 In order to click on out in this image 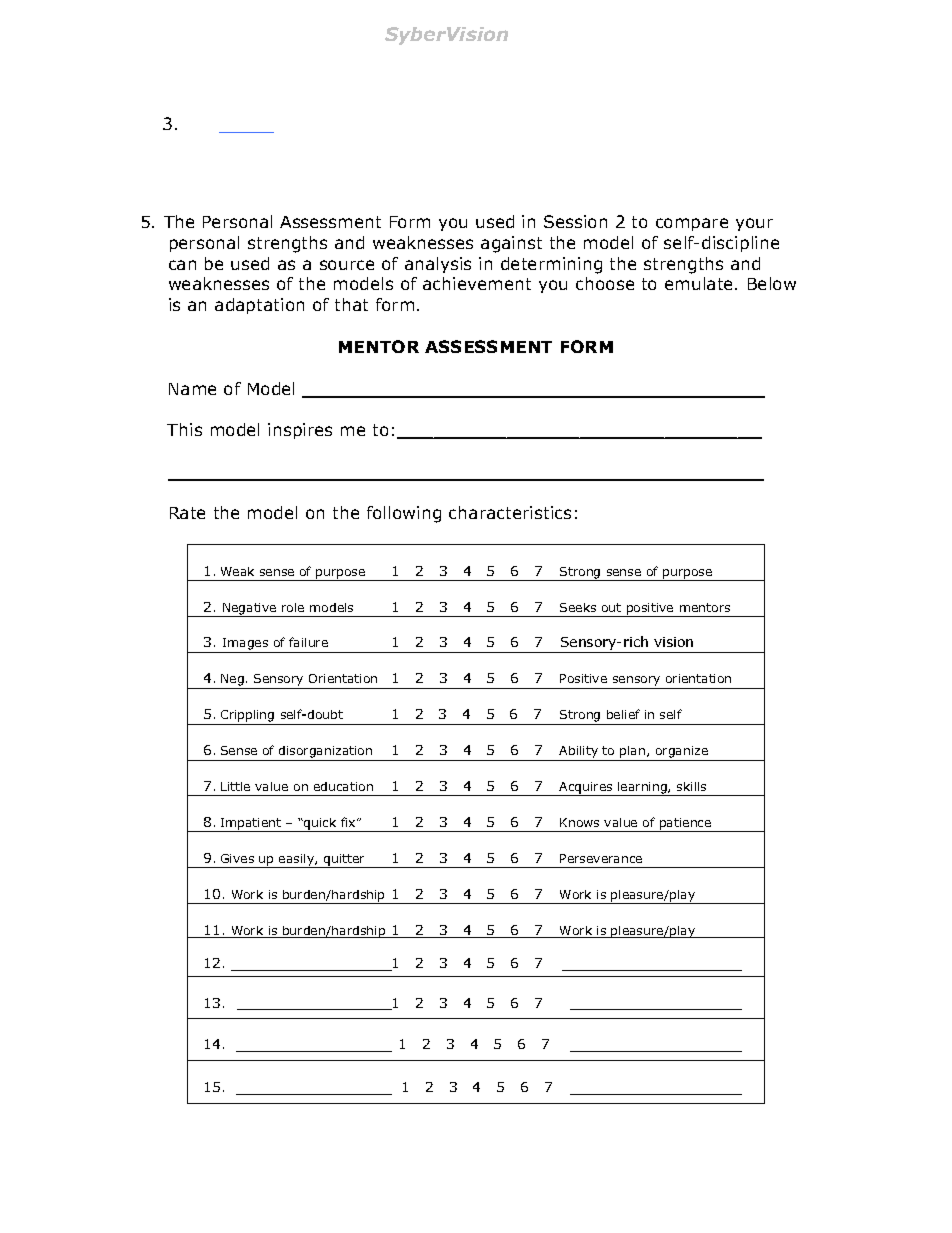, I will do `click(611, 607)`.
